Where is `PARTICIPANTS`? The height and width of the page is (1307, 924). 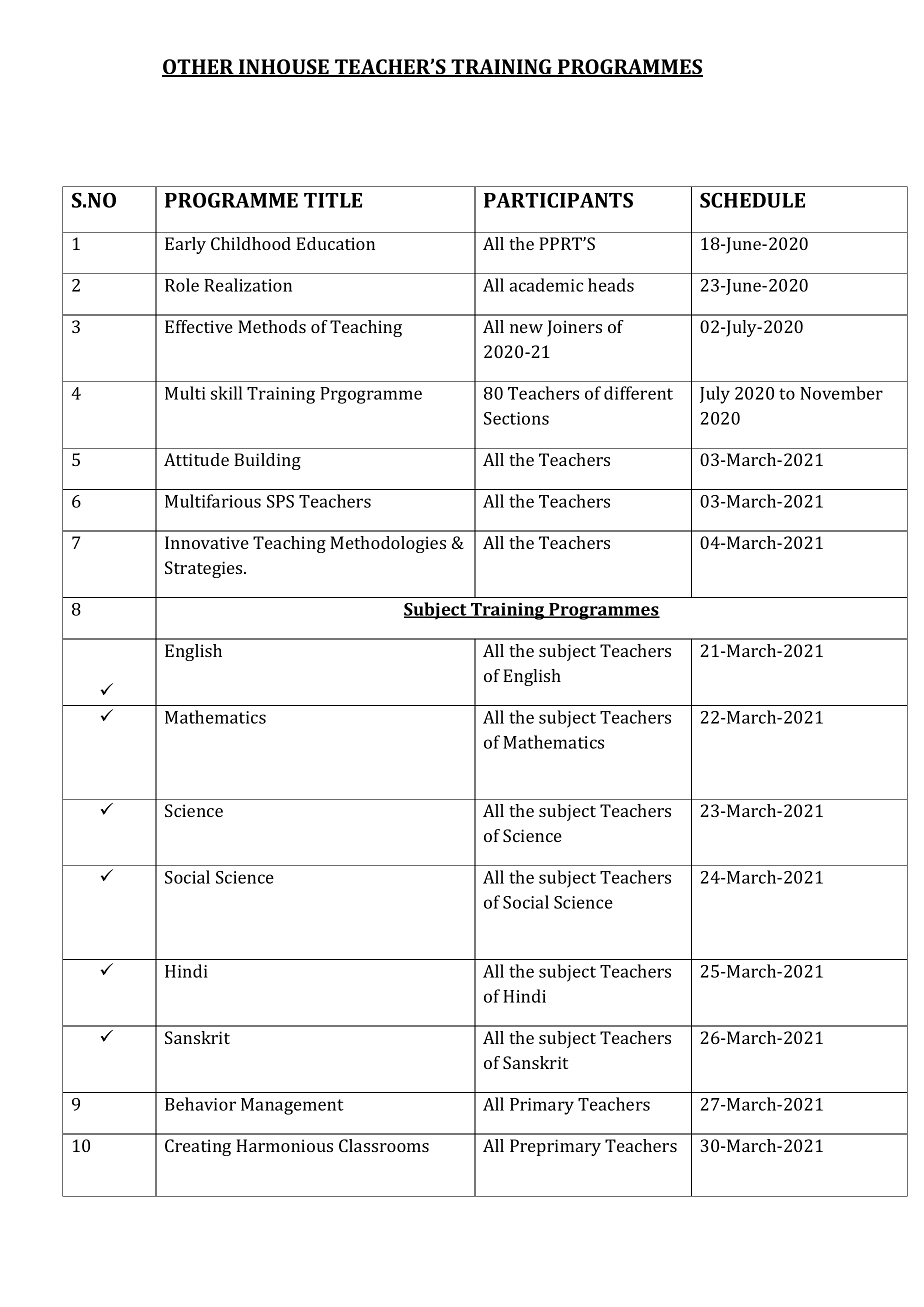
PARTICIPANTS is located at coordinates (558, 200).
